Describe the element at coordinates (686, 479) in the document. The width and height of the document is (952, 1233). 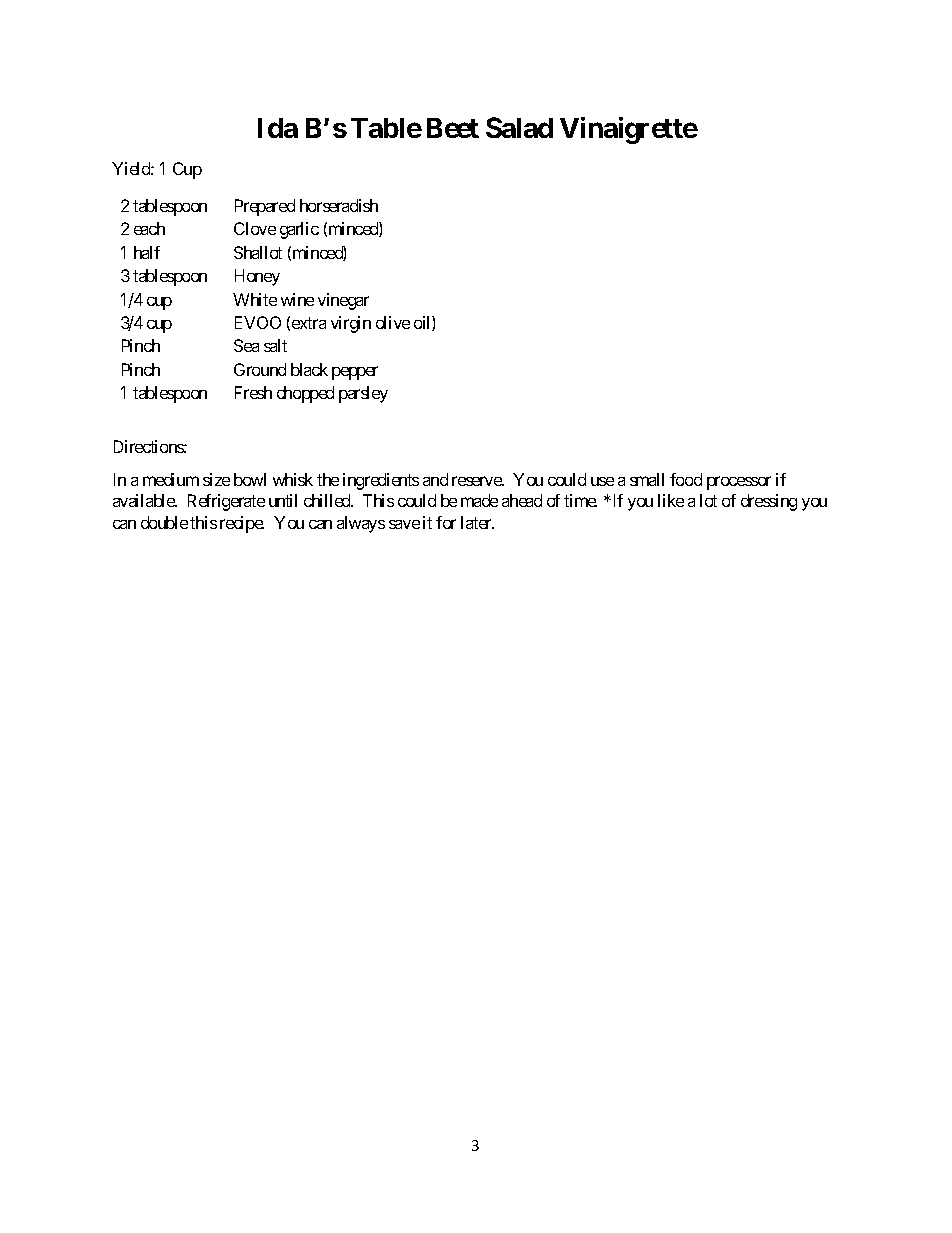
I see `food` at that location.
